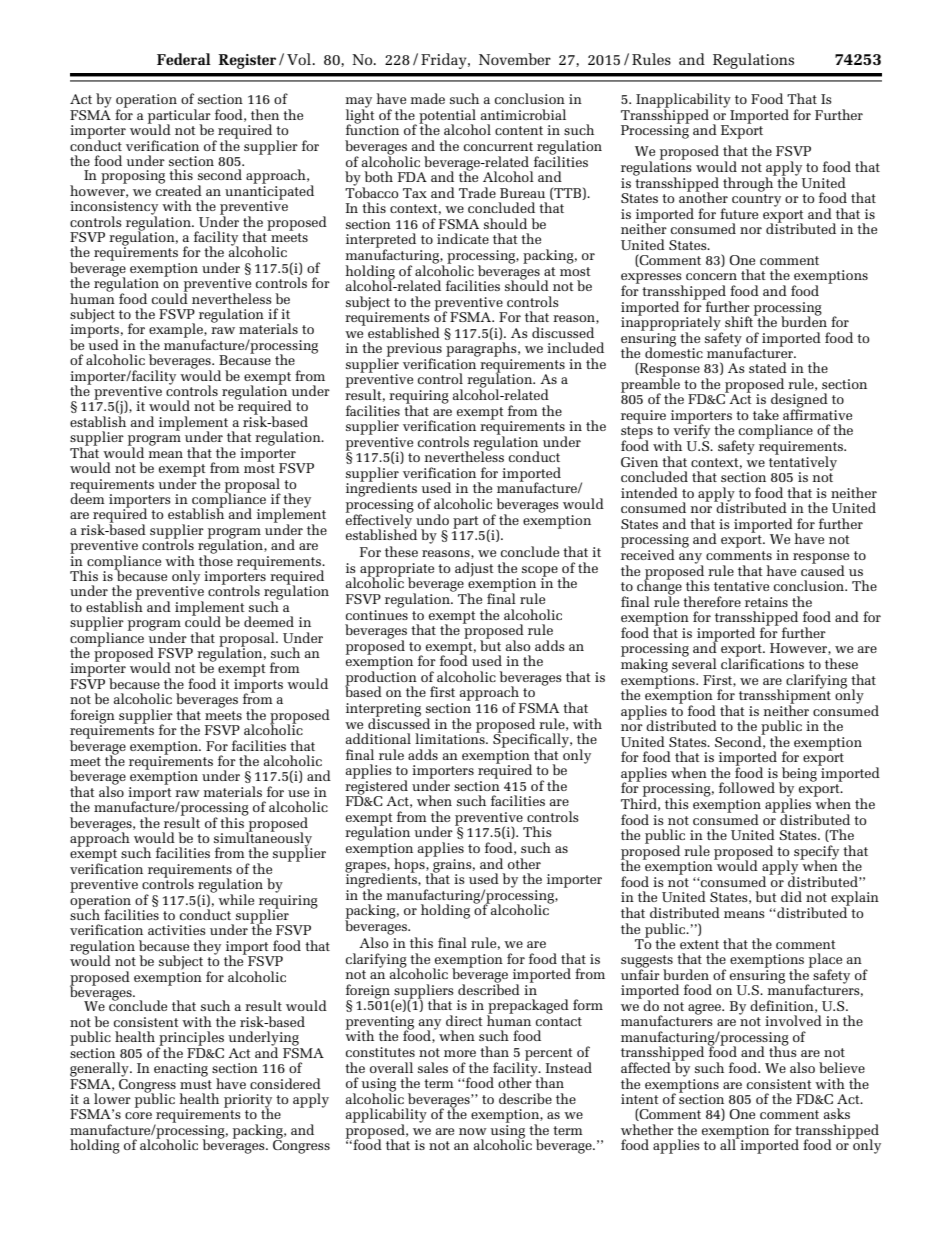  What do you see at coordinates (216, 559) in the page?
I see `those` at bounding box center [216, 559].
